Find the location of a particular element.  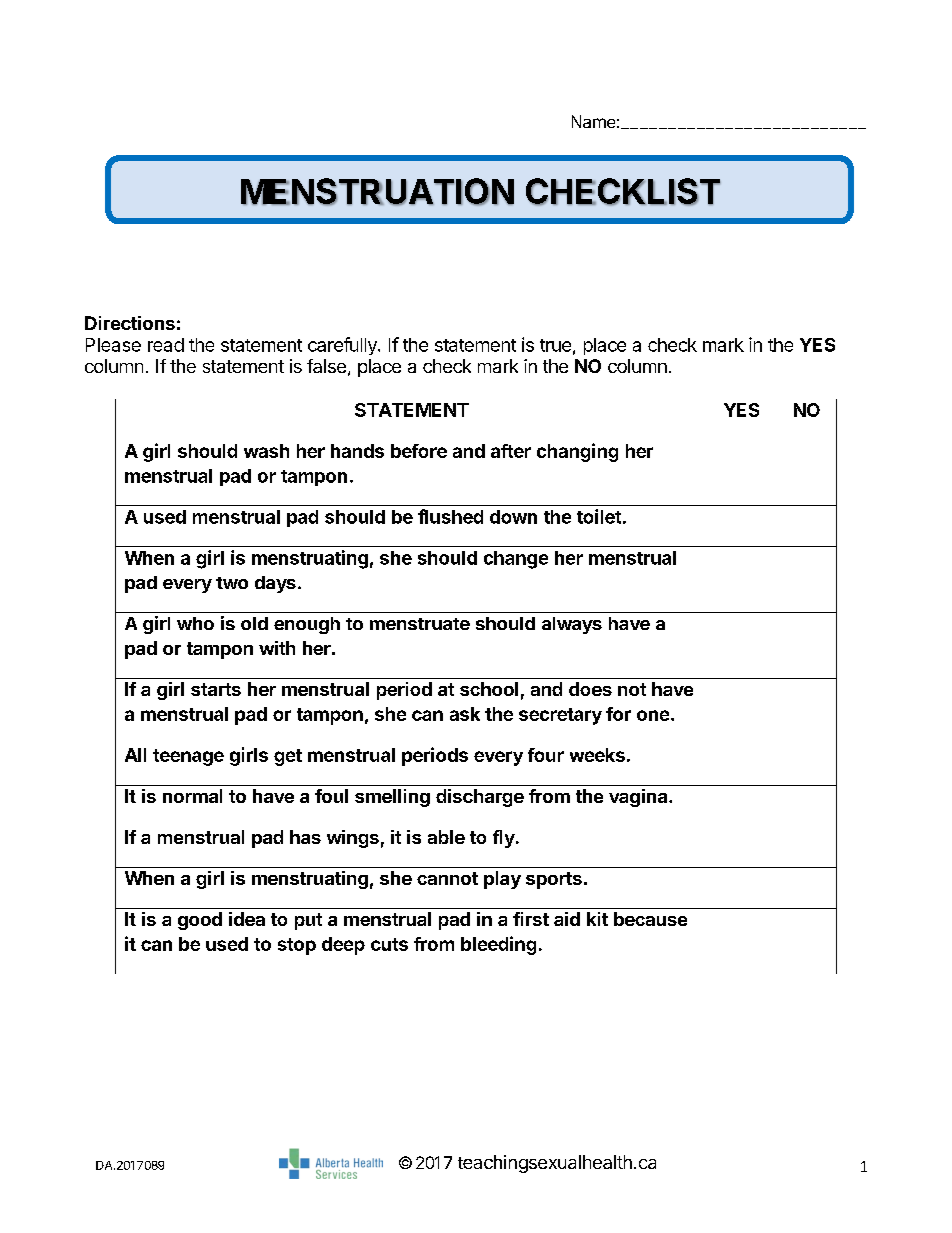

MENSTRUATION is located at coordinates (377, 192).
